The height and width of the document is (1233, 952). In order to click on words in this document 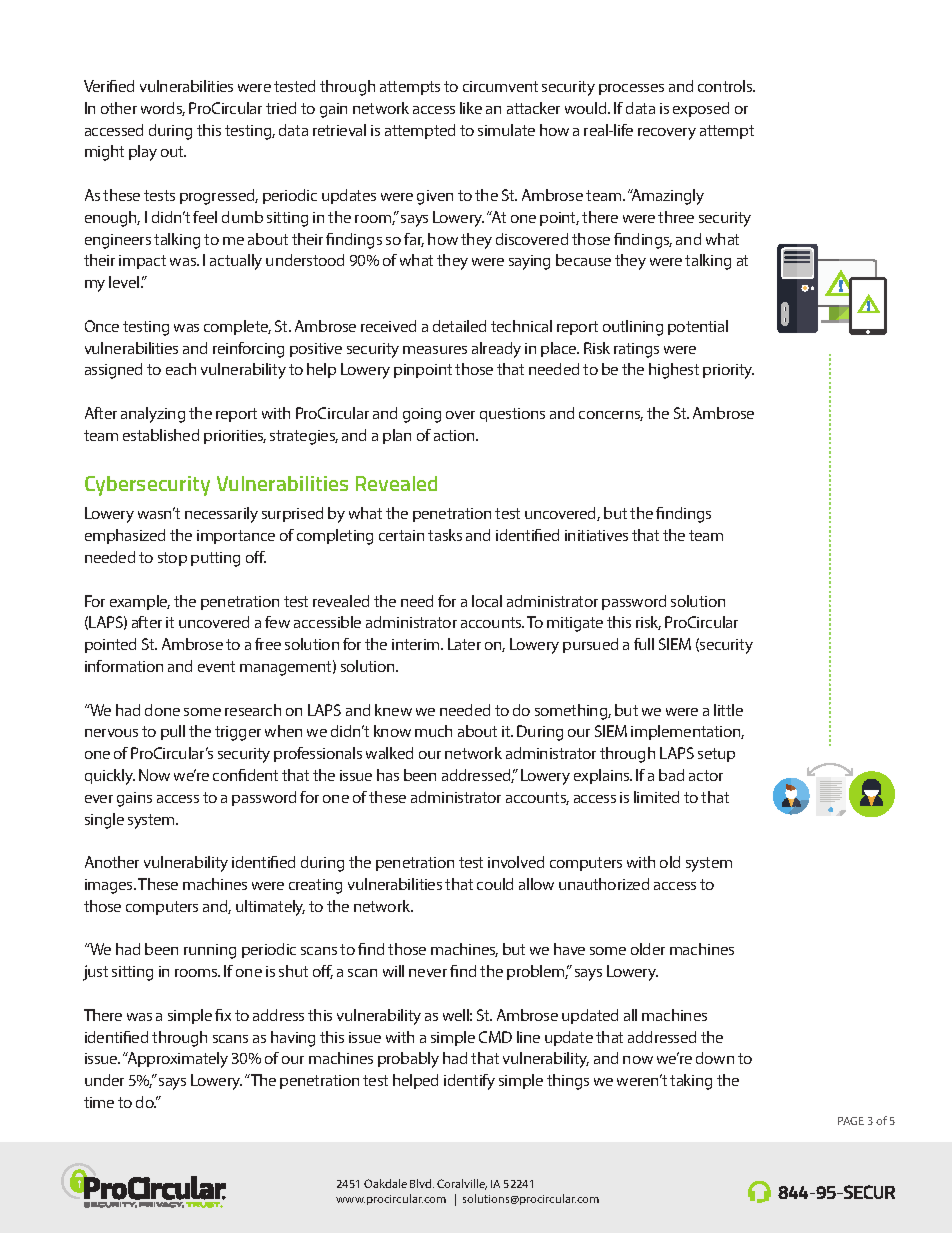, I will do `click(163, 109)`.
